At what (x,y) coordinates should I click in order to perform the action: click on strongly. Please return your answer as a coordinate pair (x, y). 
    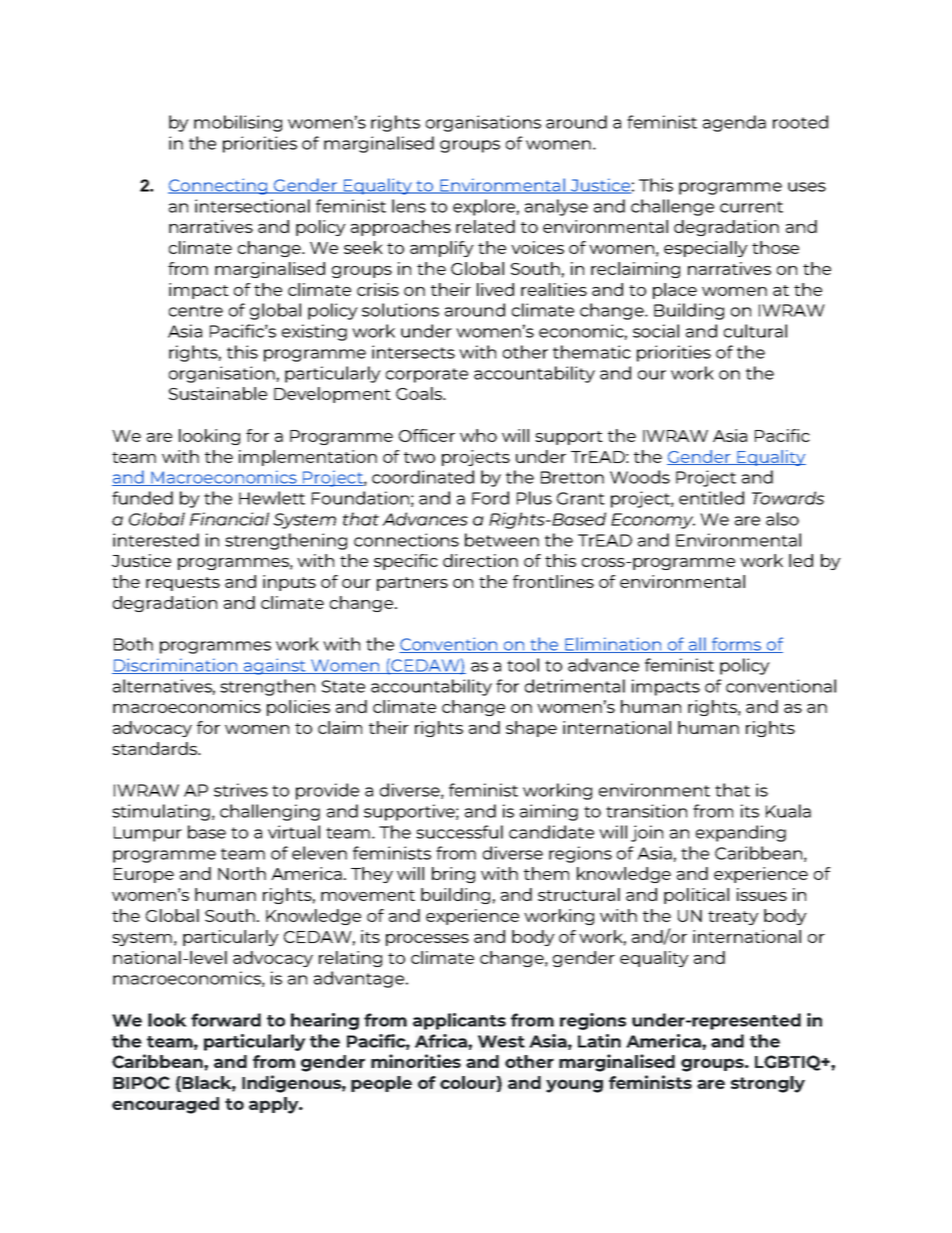
    Looking at the image, I should click on (768, 1084).
